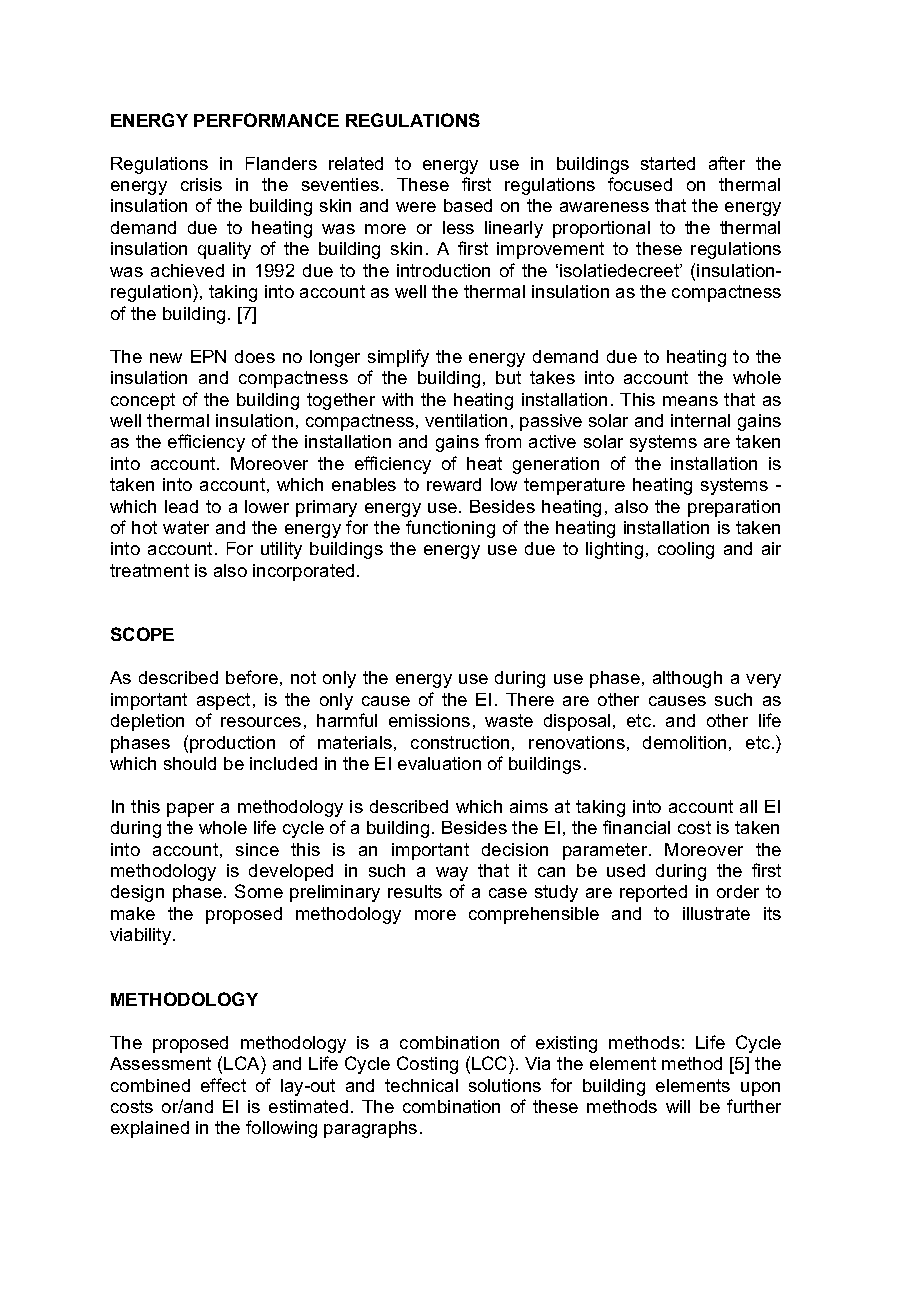 The height and width of the page is (1308, 924). What do you see at coordinates (208, 356) in the page?
I see `EPN` at bounding box center [208, 356].
